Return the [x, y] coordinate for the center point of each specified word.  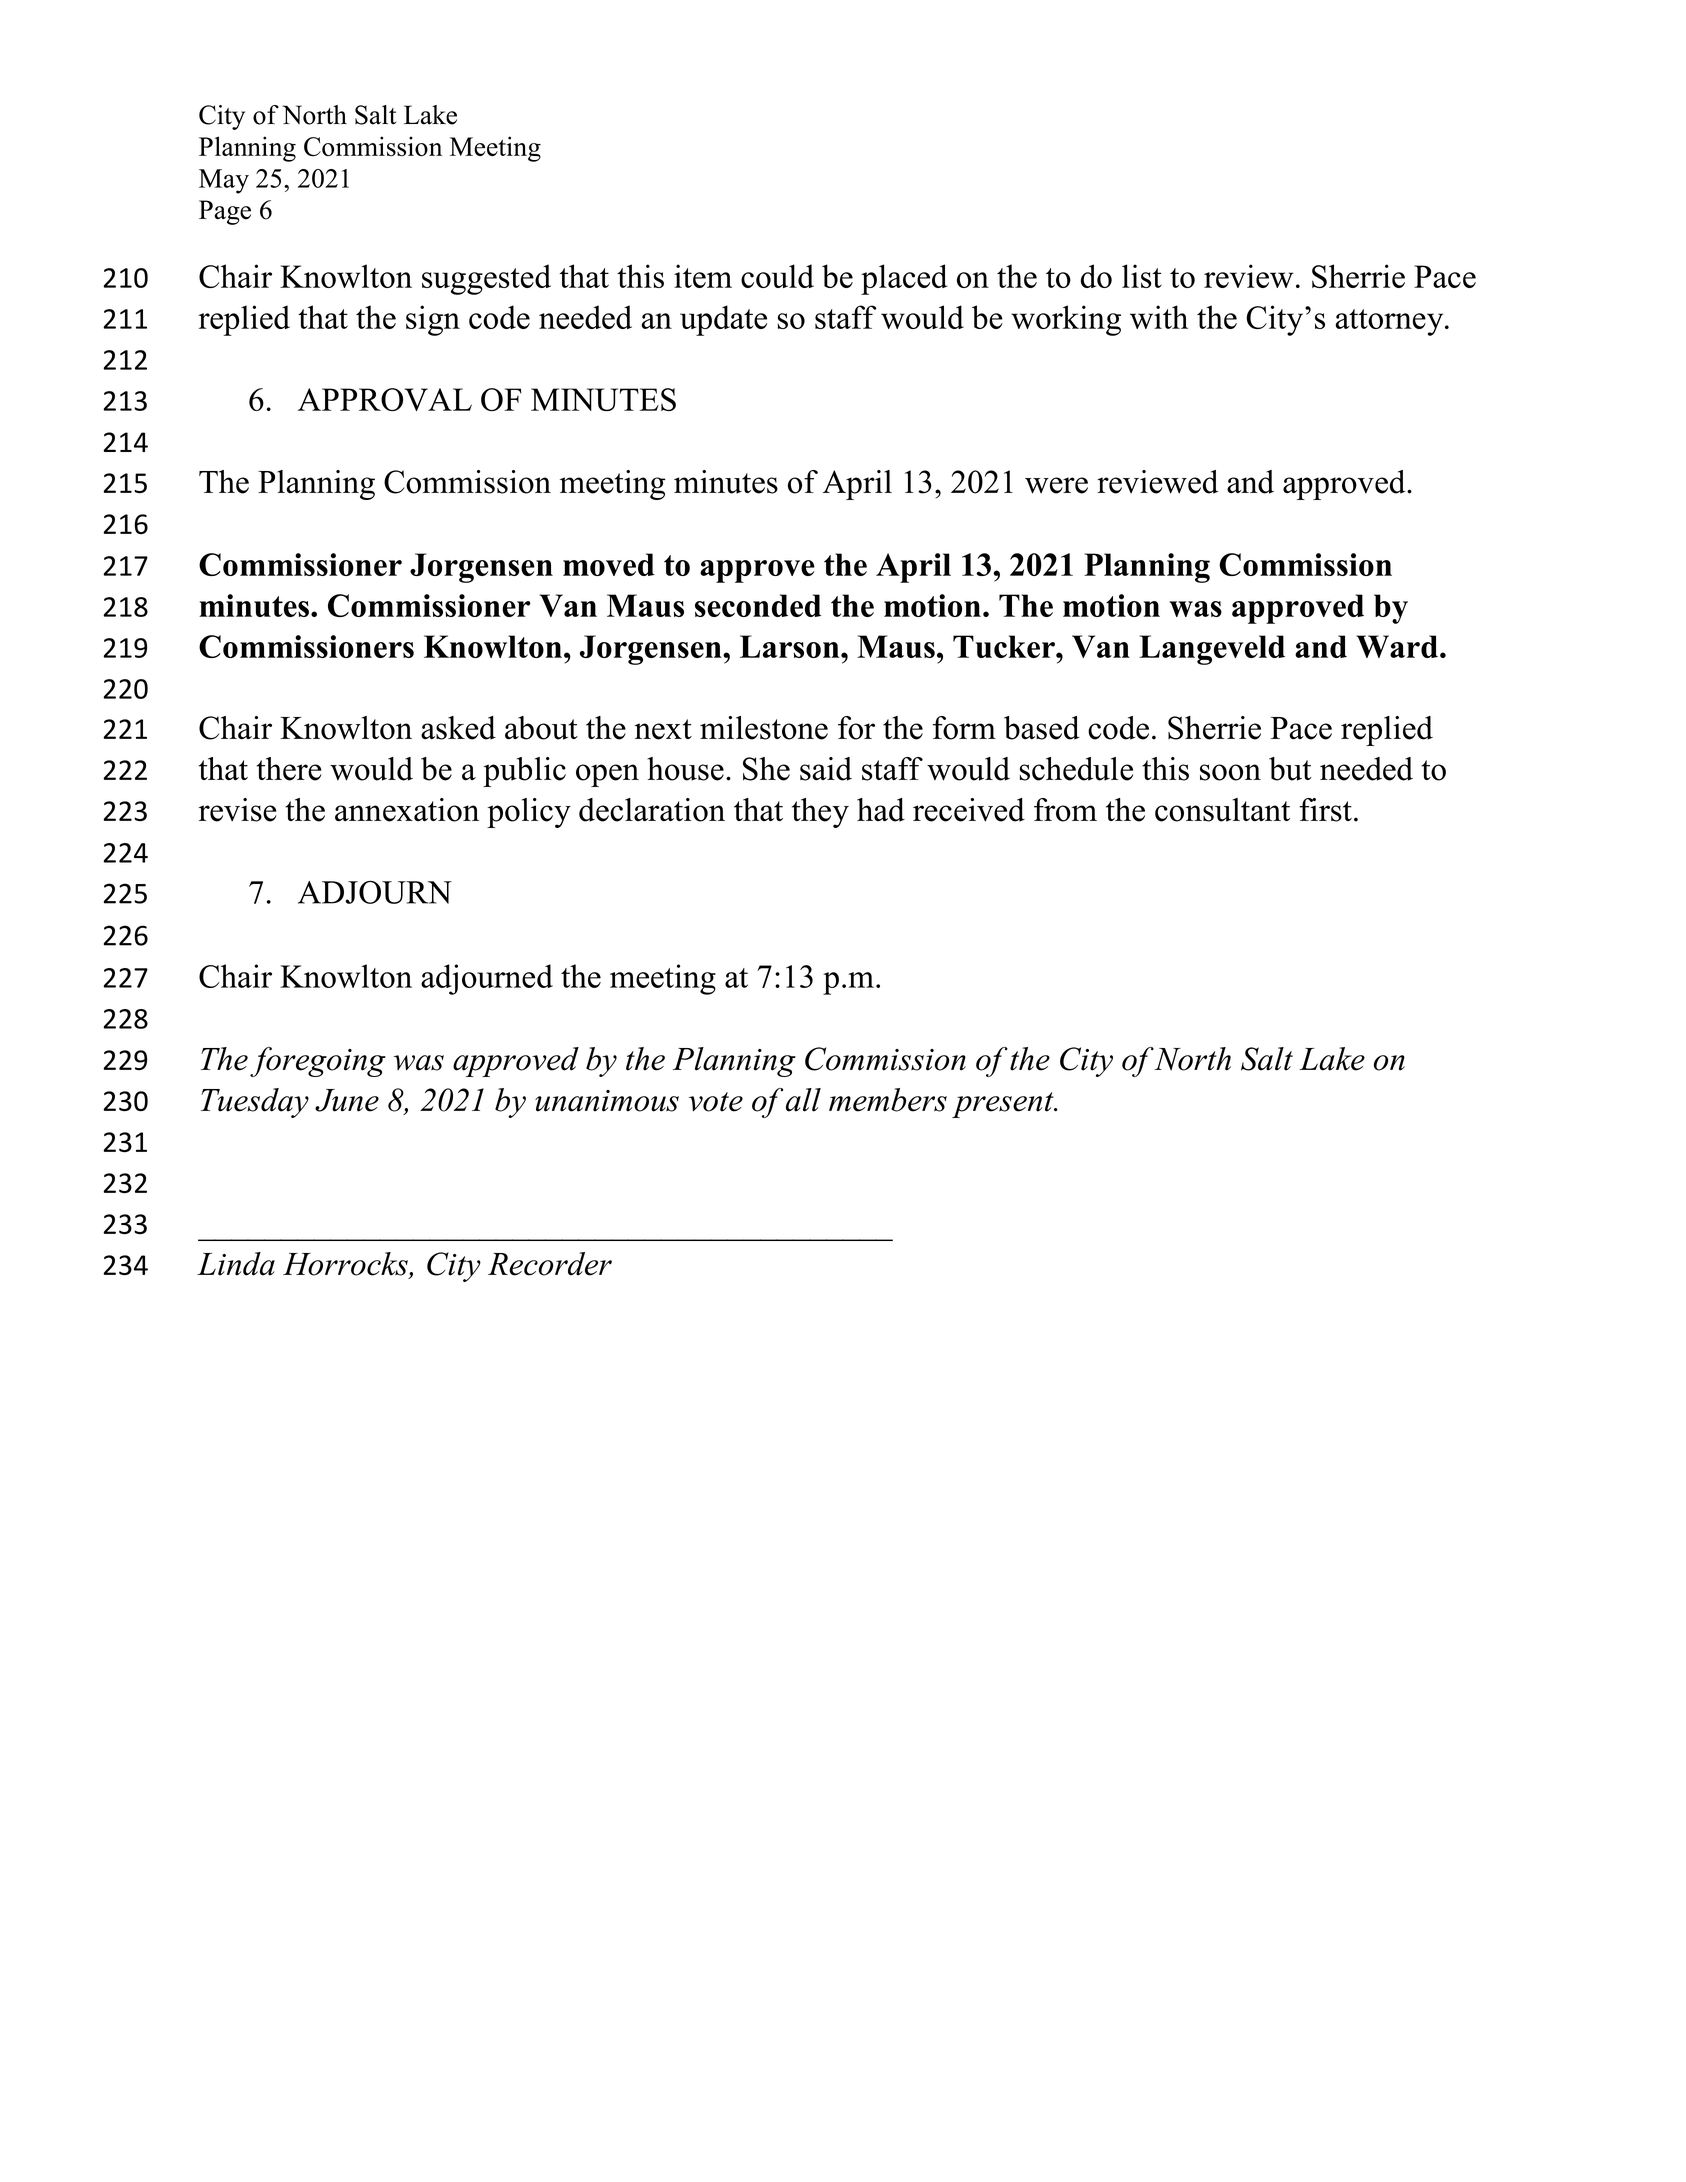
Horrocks [346, 1265]
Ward [1397, 646]
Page [225, 212]
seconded [758, 605]
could [777, 276]
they [820, 813]
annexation [407, 810]
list [1142, 276]
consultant [1222, 810]
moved [609, 564]
